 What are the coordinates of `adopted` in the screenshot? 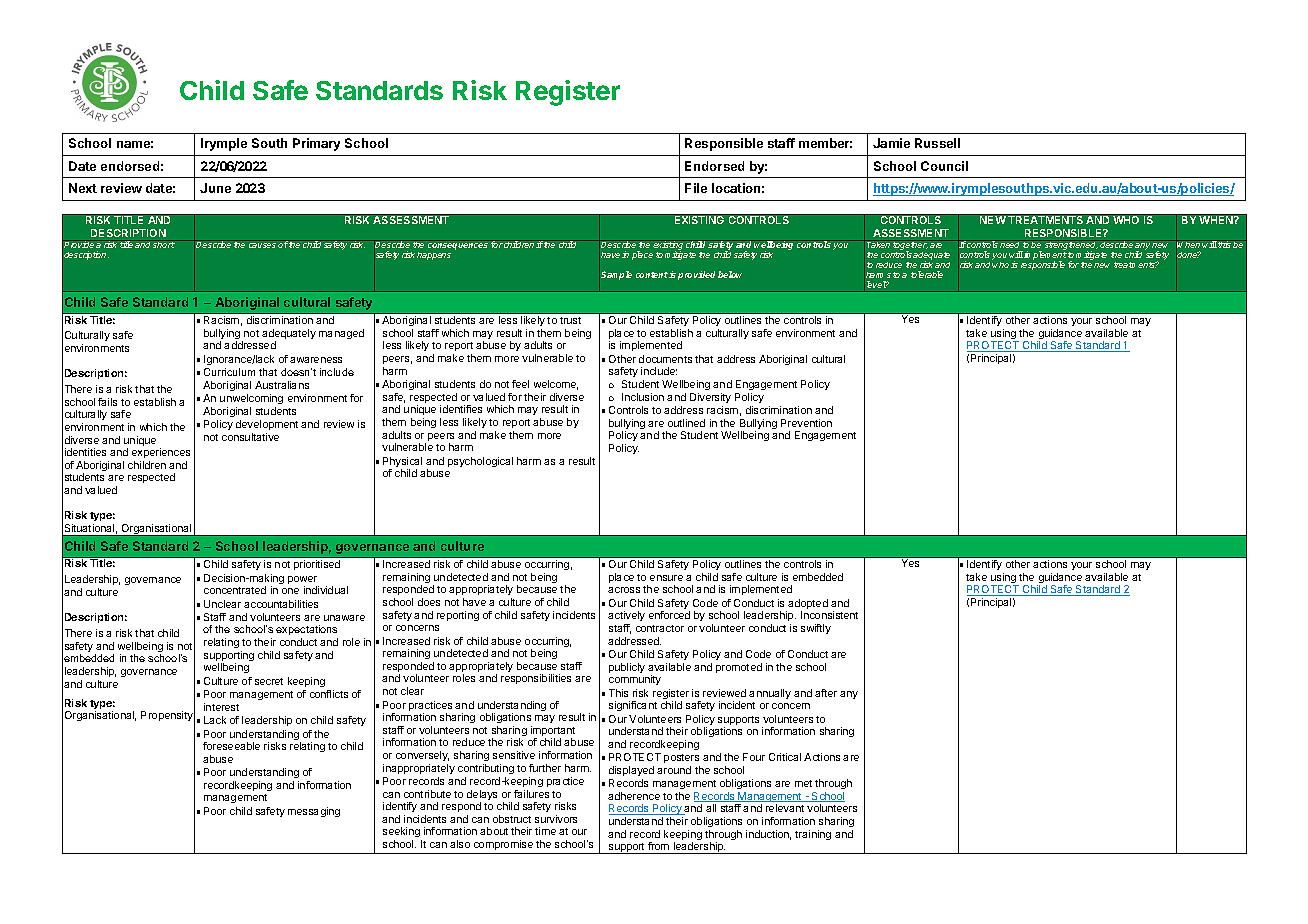 It's located at (807, 605).
